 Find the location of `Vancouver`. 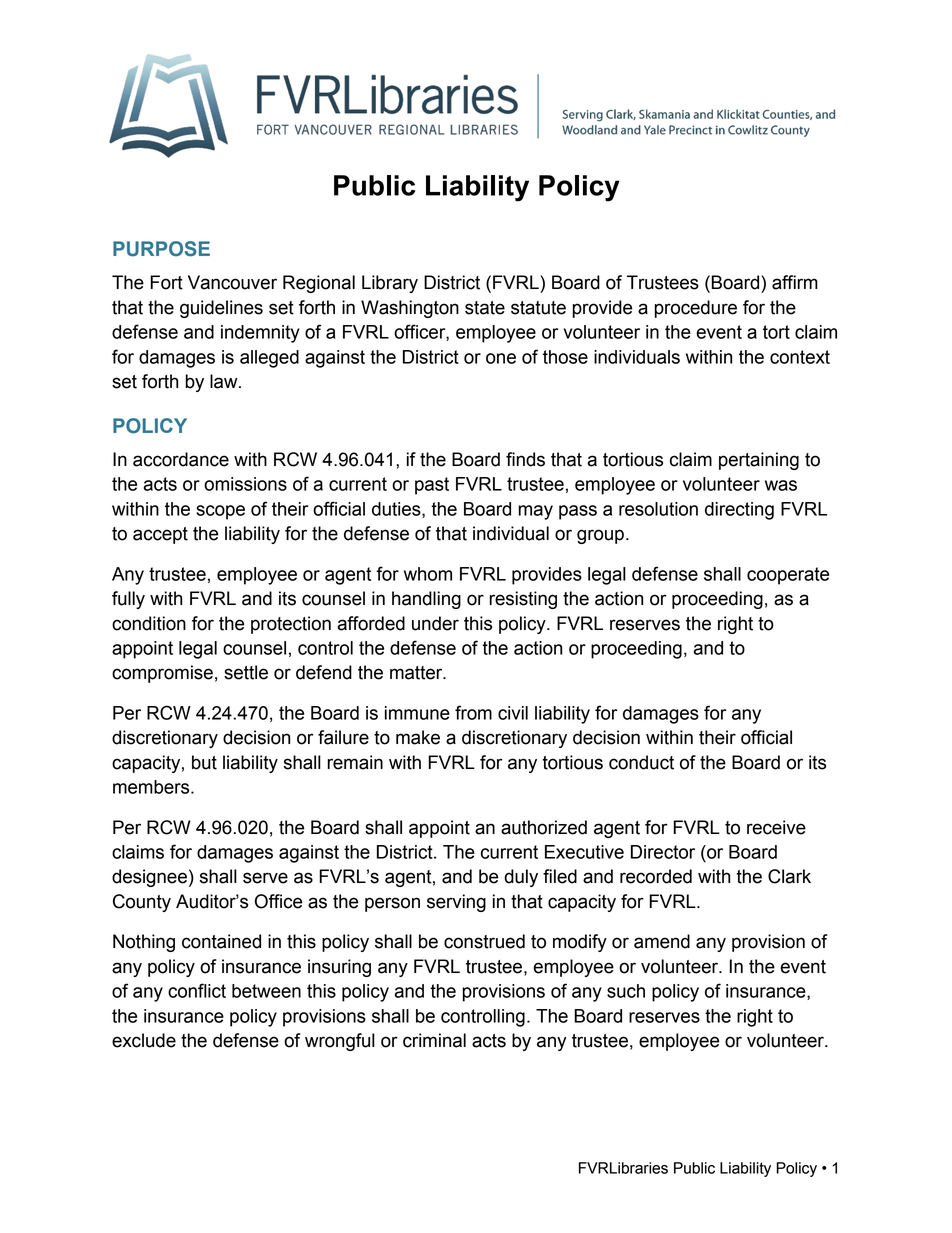

Vancouver is located at coordinates (232, 282).
